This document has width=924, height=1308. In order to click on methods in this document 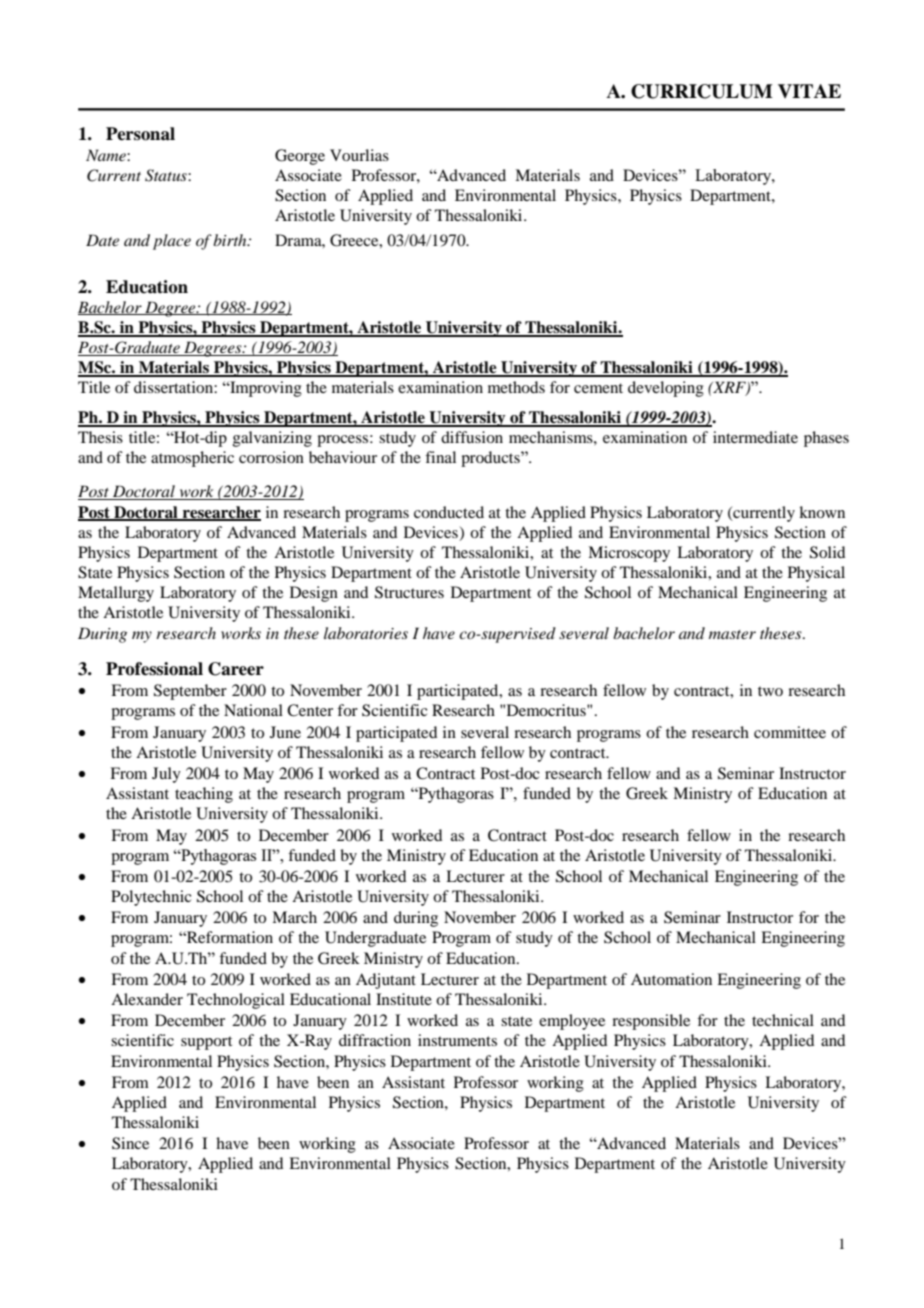, I will do `click(516, 387)`.
